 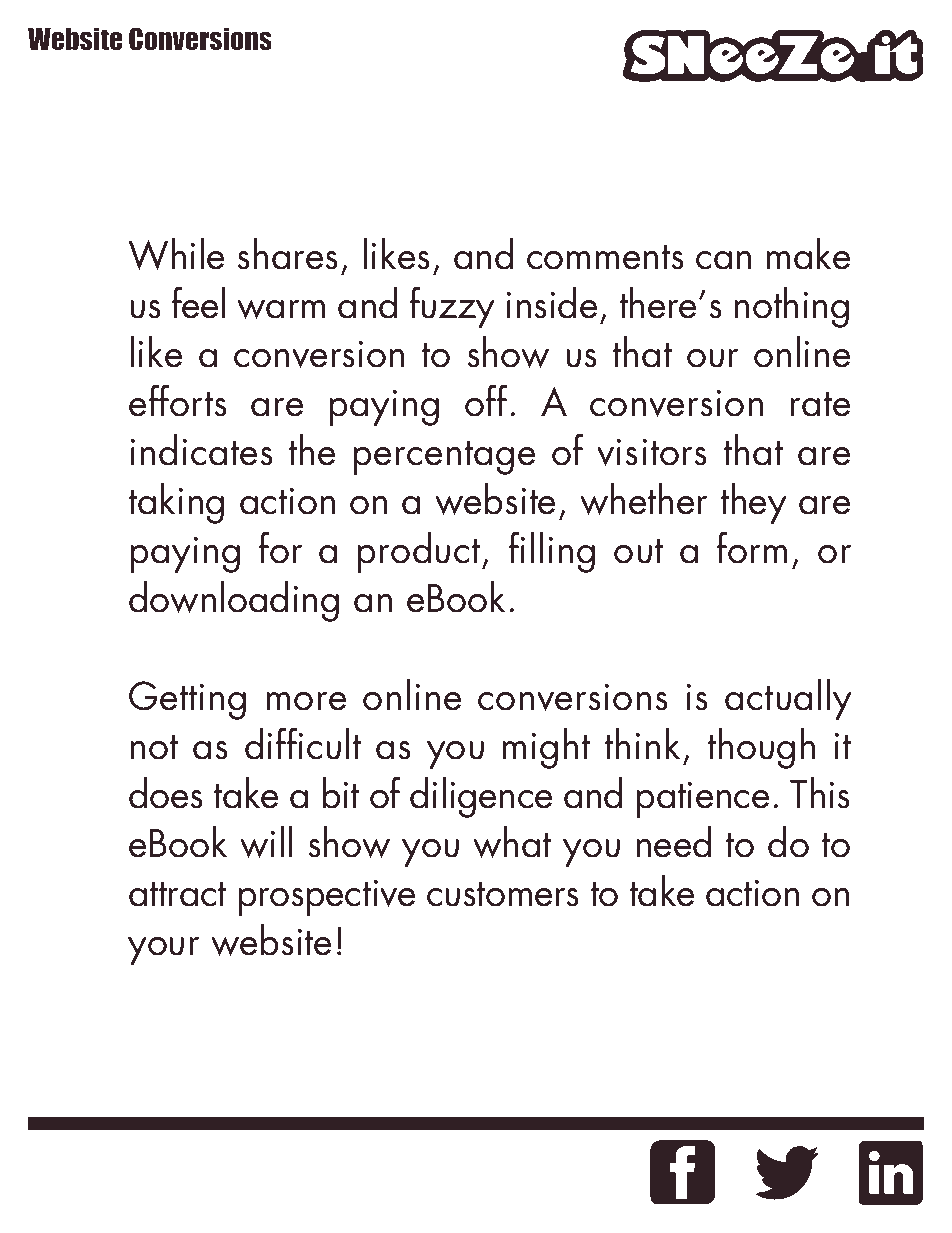 I want to click on fuzzy, so click(x=452, y=307).
